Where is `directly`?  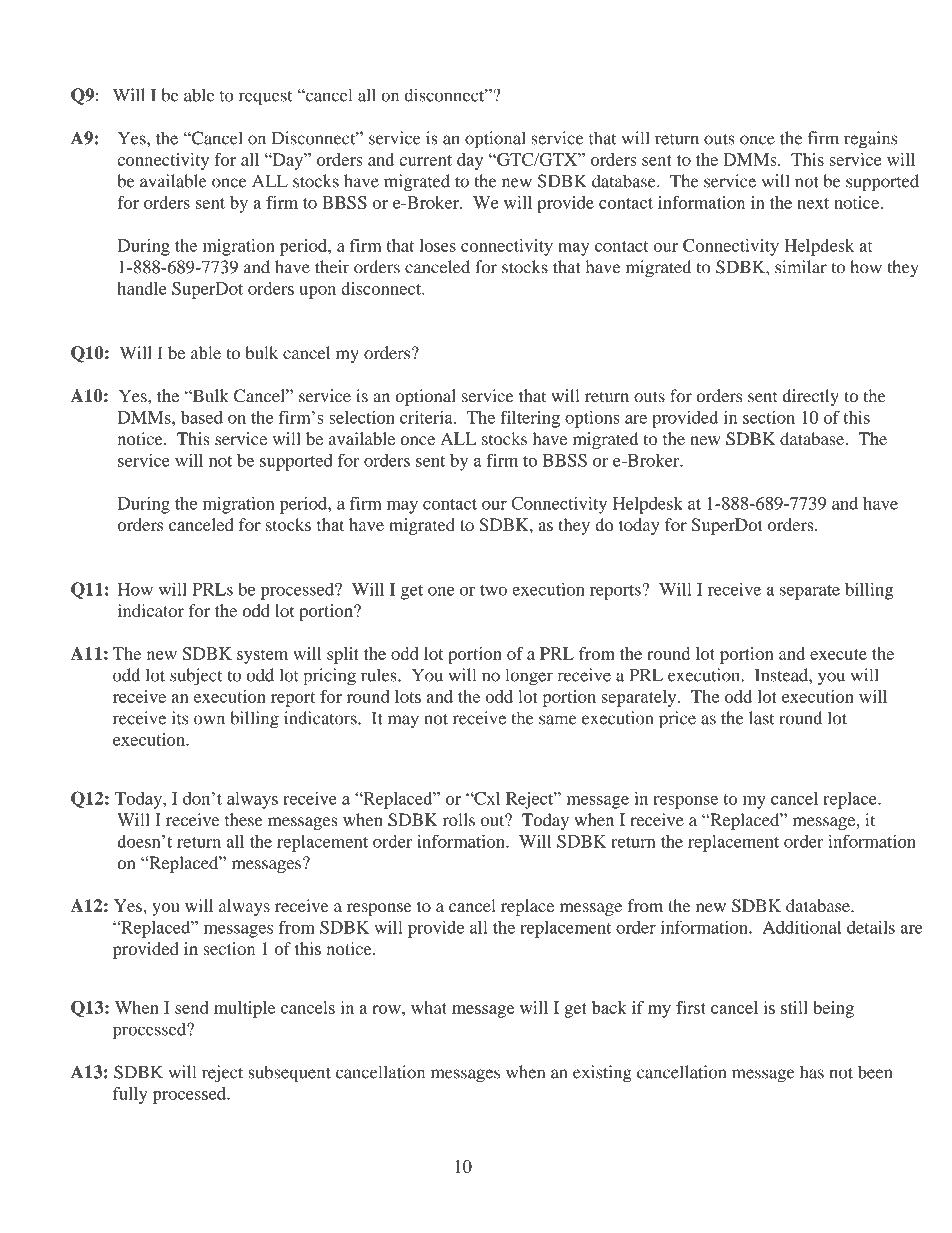 directly is located at coordinates (810, 397).
